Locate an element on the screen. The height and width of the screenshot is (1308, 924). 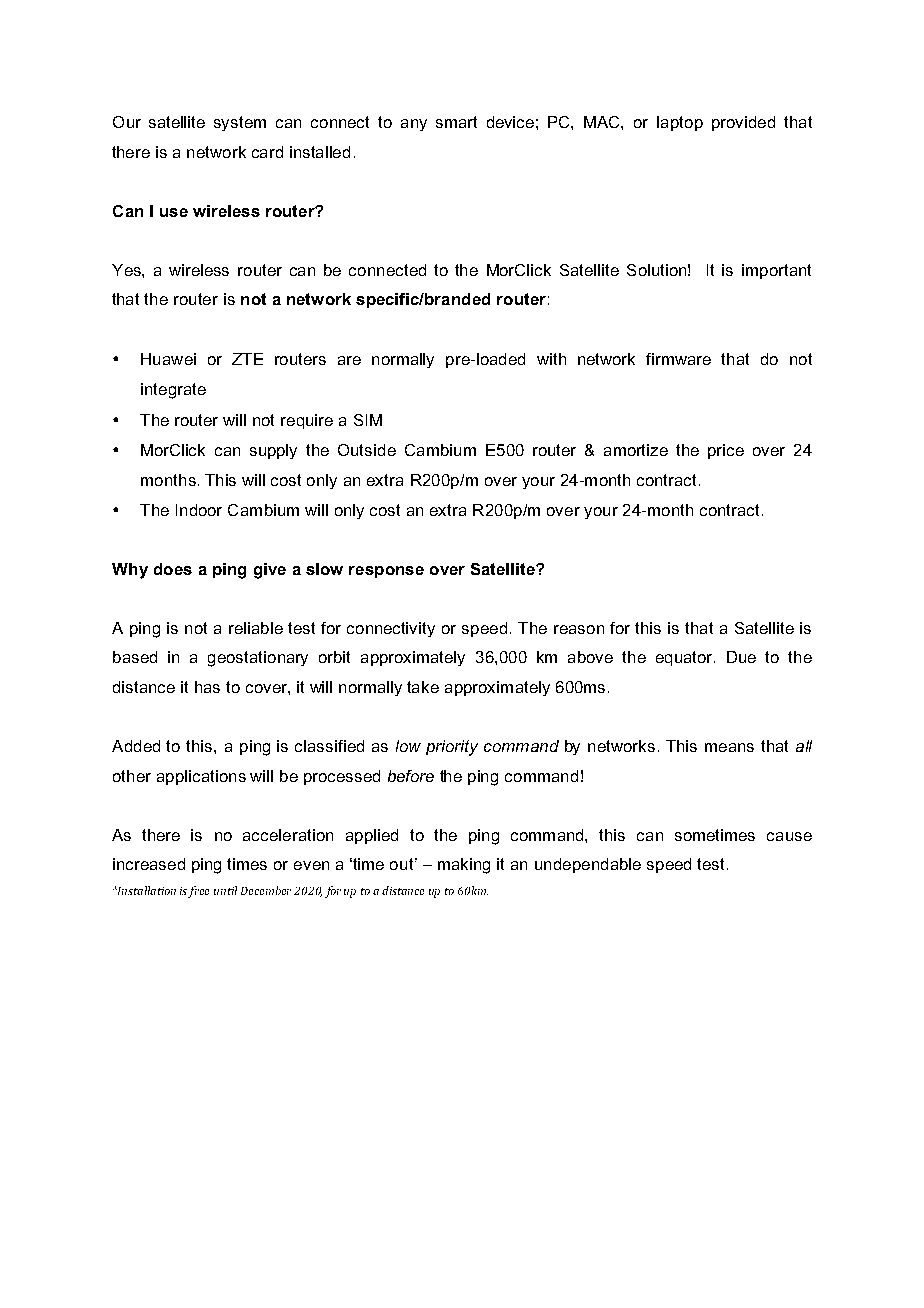
smart is located at coordinates (456, 122).
